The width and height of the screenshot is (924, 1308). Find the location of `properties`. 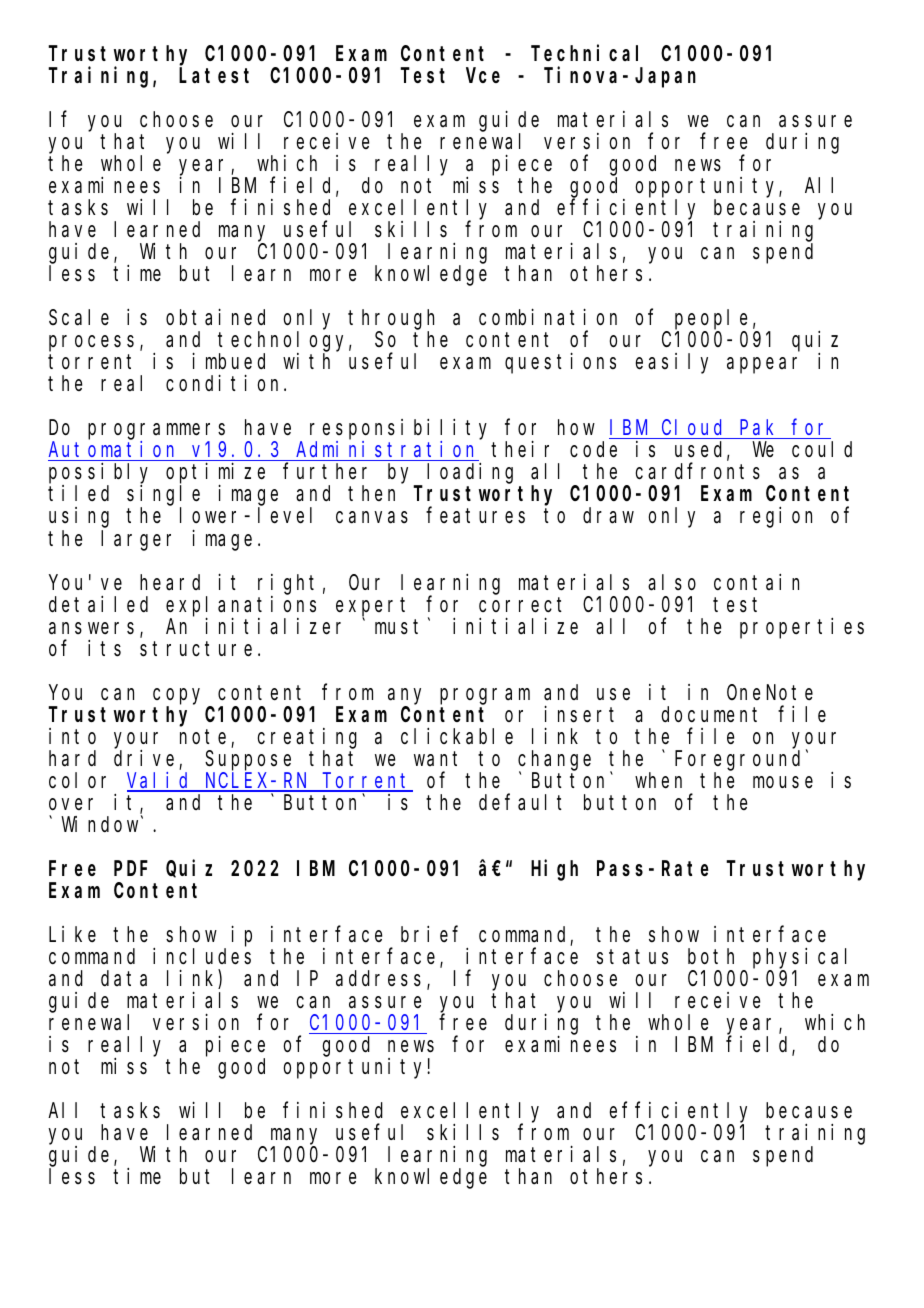

properties is located at coordinates (802, 628).
